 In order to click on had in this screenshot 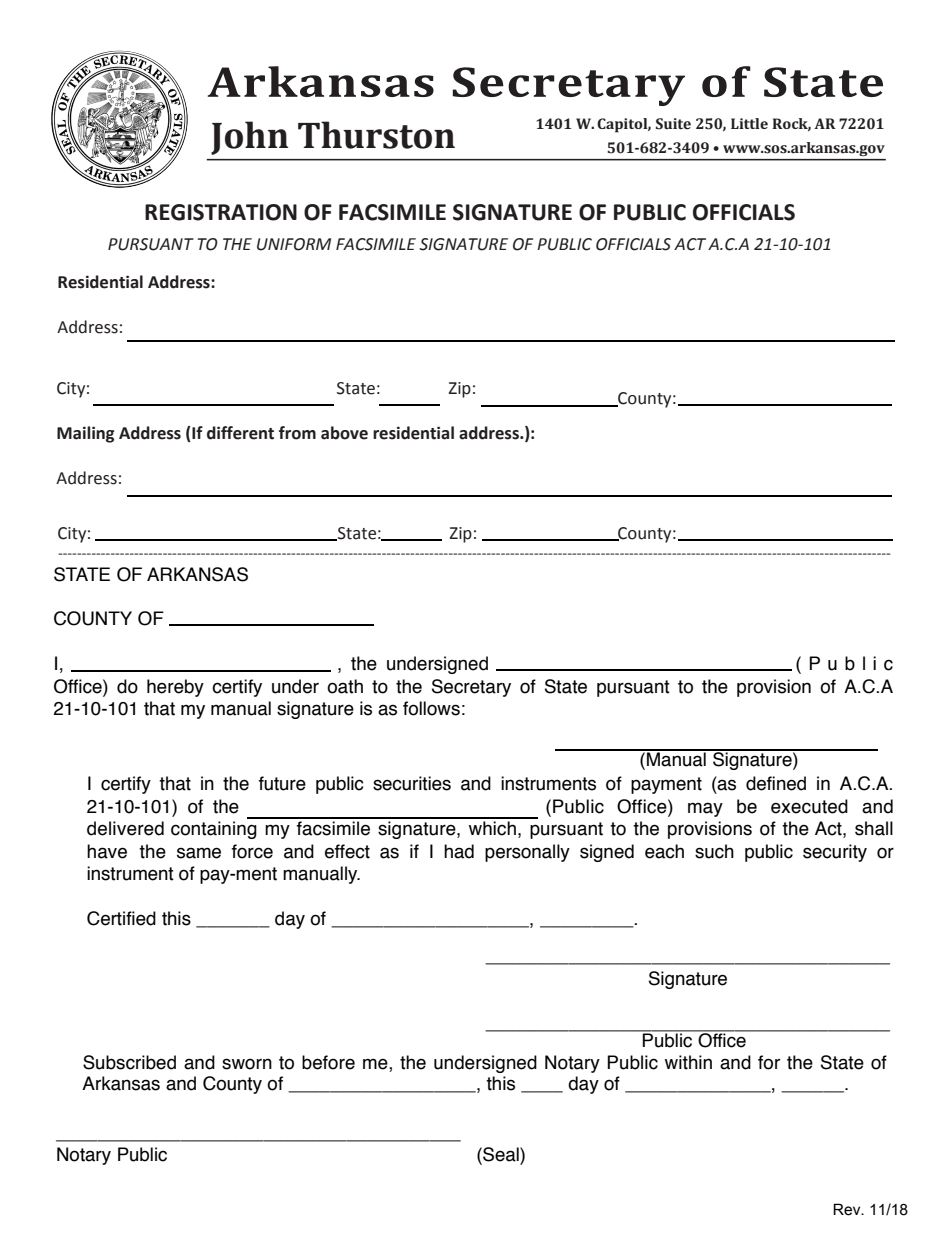, I will do `click(459, 851)`.
